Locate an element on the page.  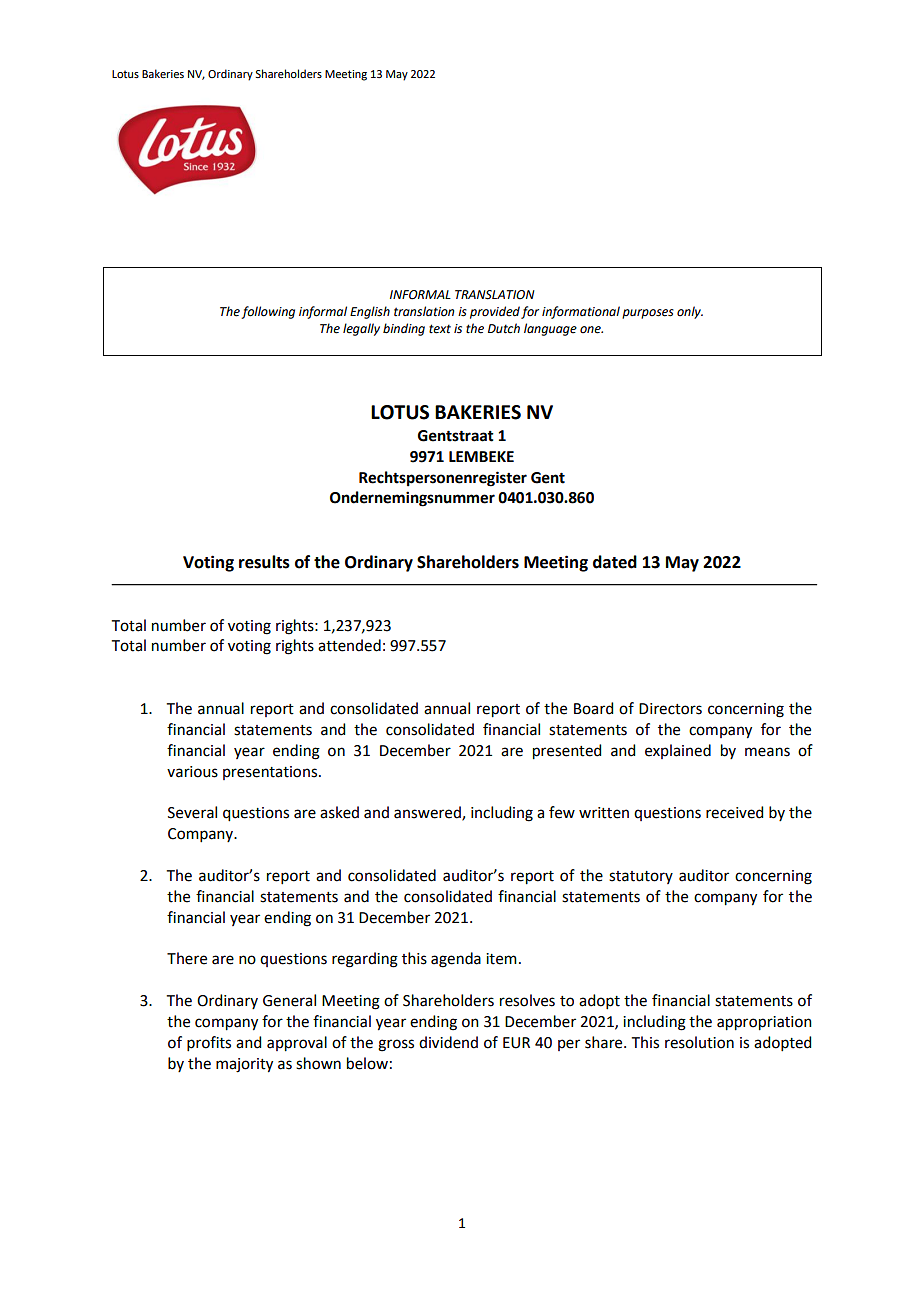
following is located at coordinates (268, 312).
